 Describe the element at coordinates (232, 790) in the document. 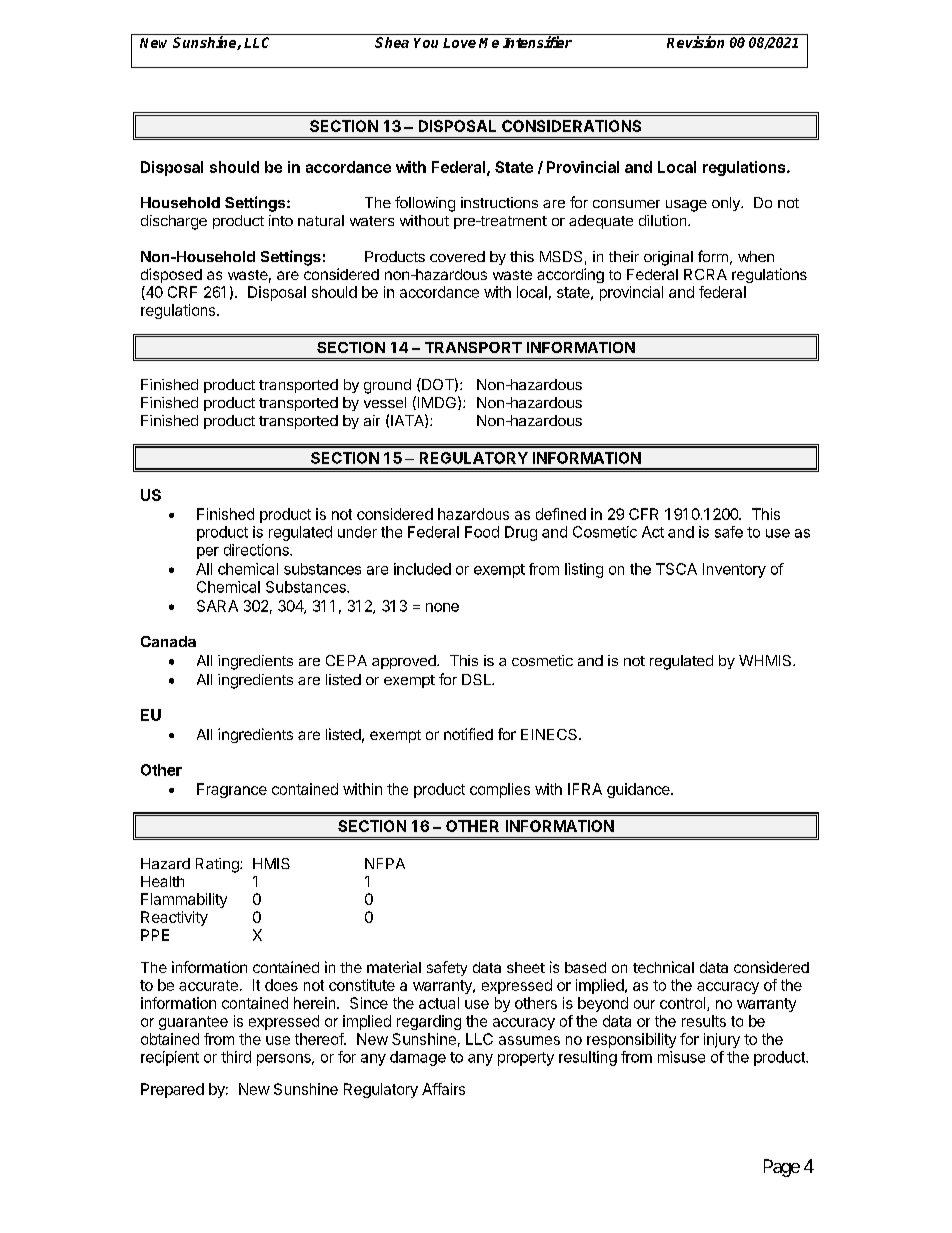

I see `Fragrance` at that location.
